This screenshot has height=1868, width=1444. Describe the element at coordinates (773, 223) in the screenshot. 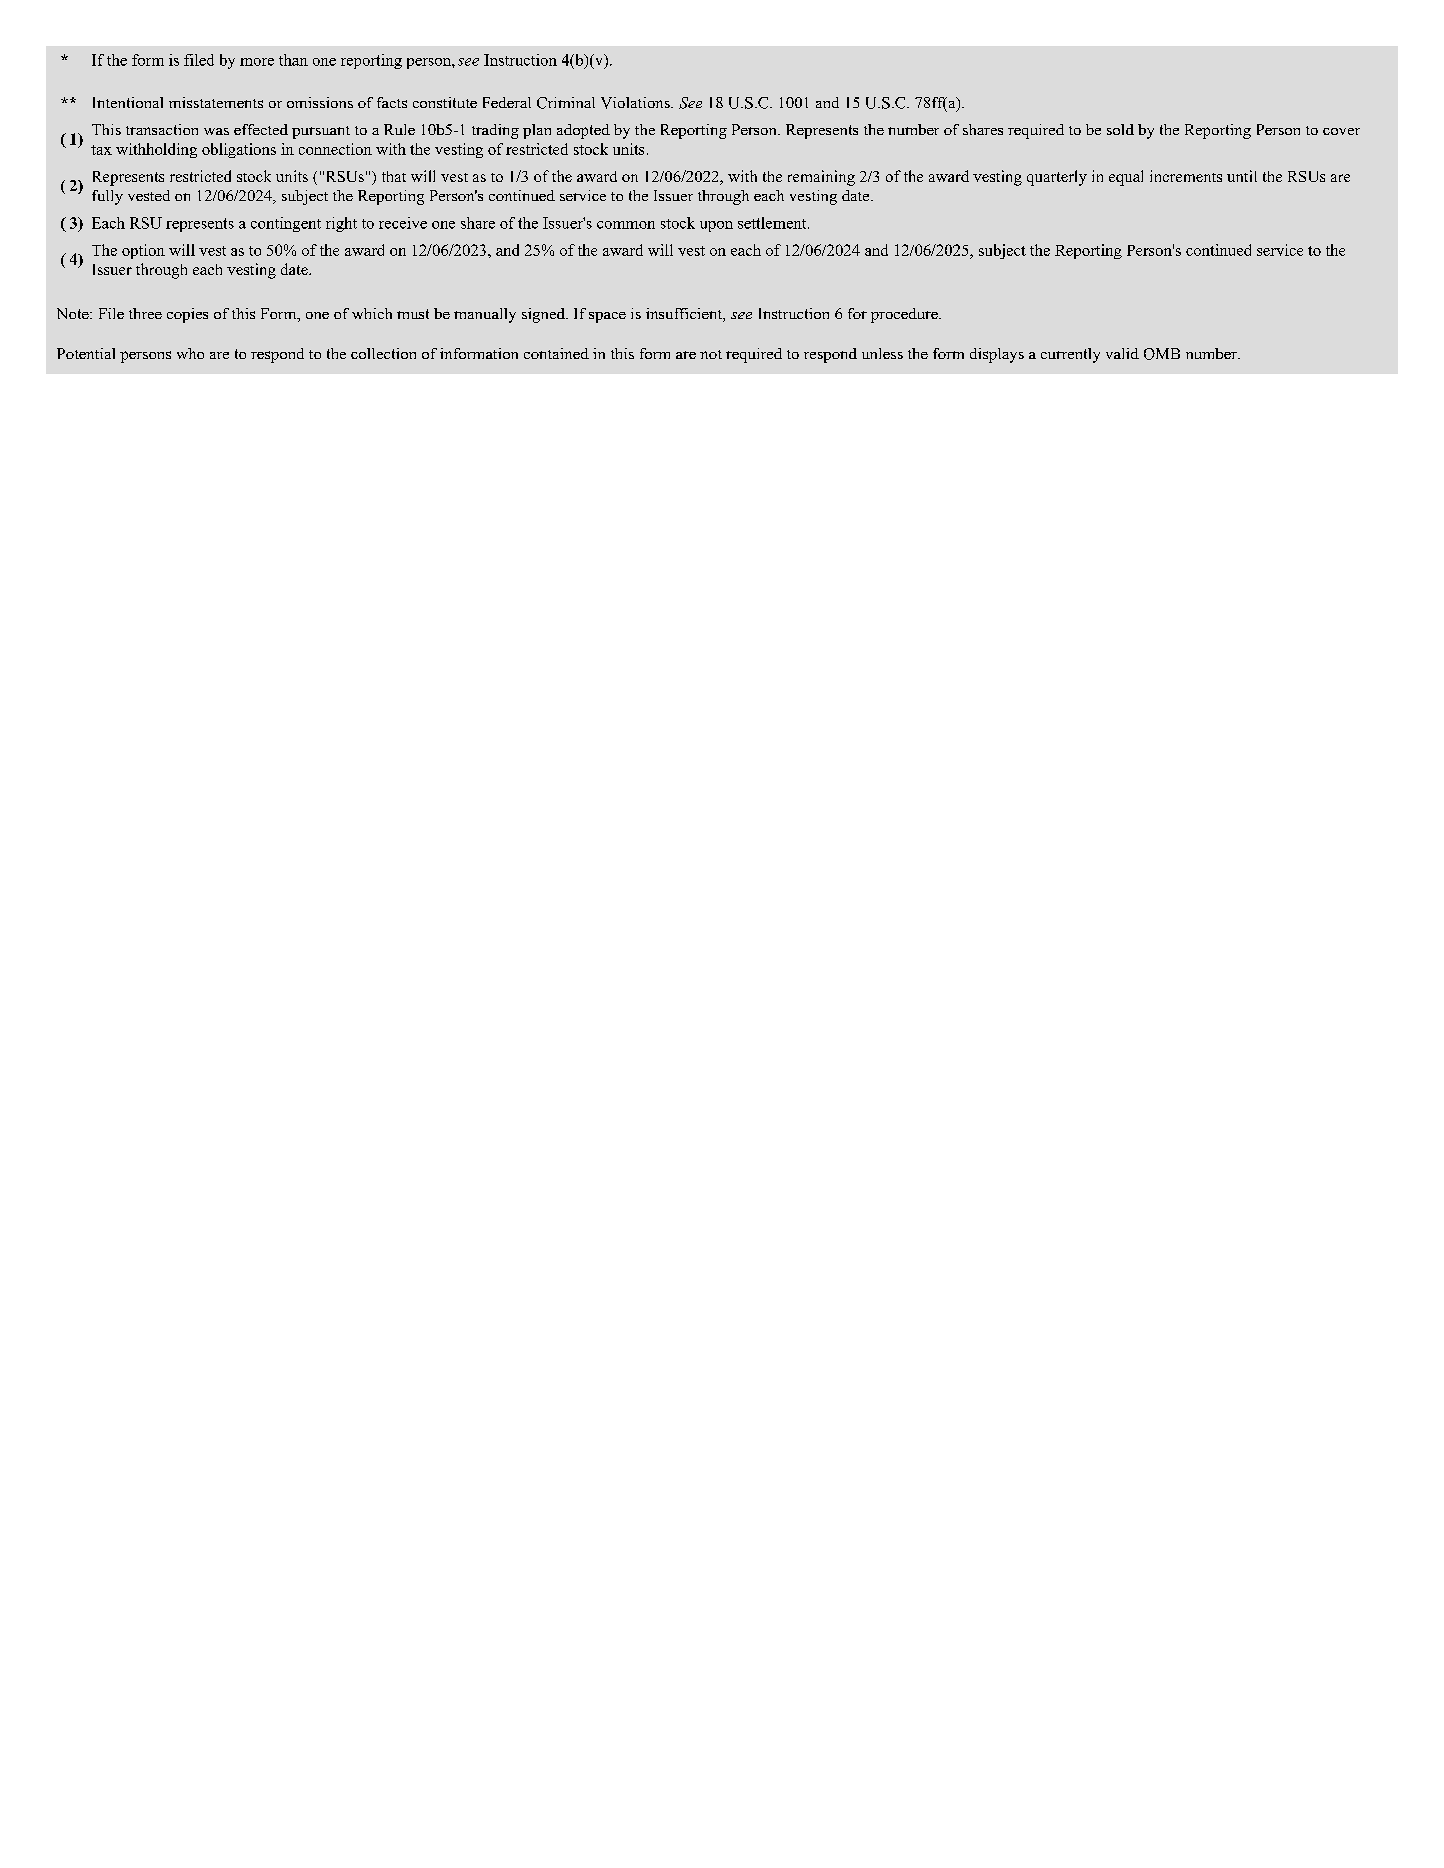

I see `settlement` at that location.
